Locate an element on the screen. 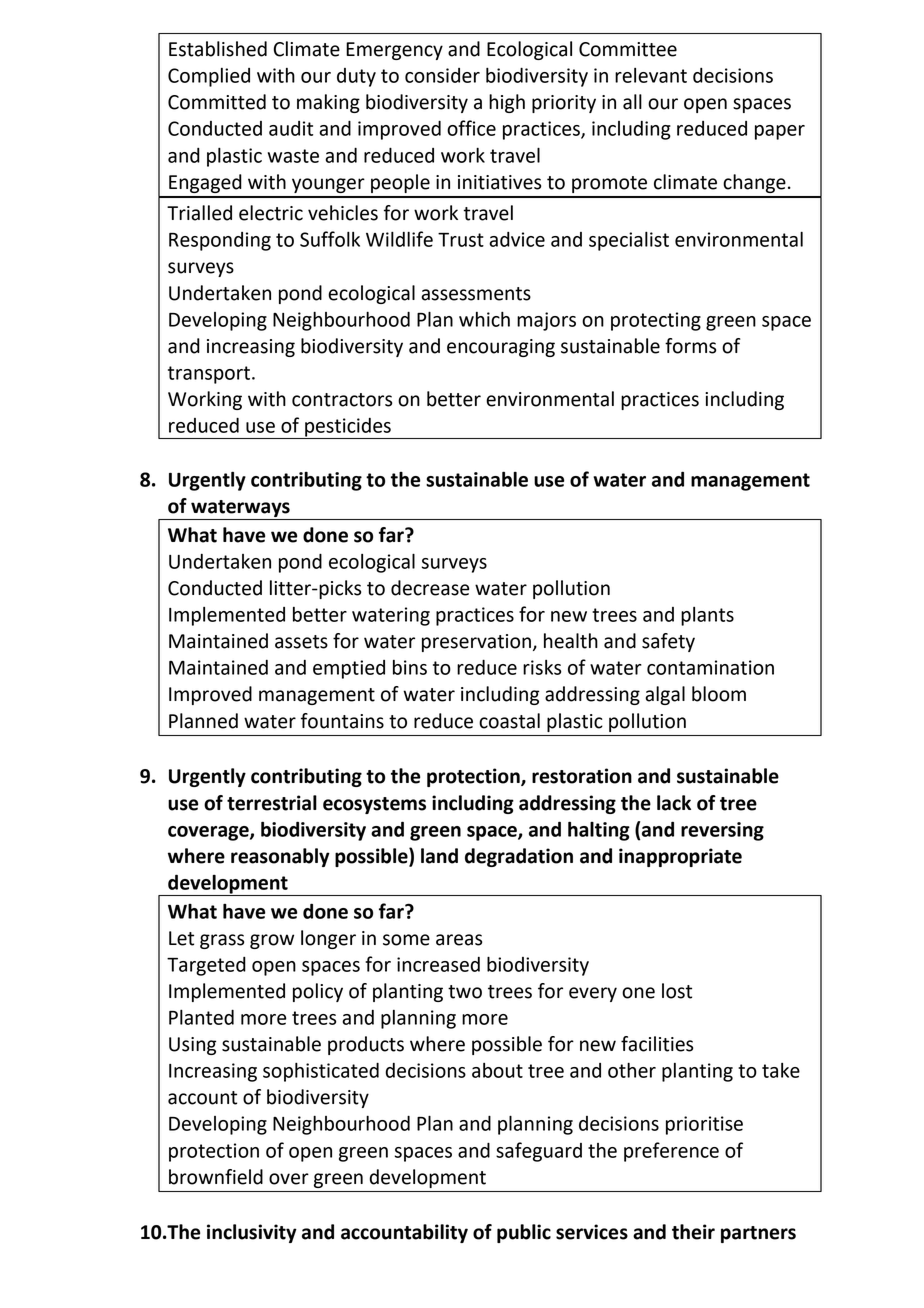 Image resolution: width=924 pixels, height=1308 pixels. contamination is located at coordinates (710, 667).
